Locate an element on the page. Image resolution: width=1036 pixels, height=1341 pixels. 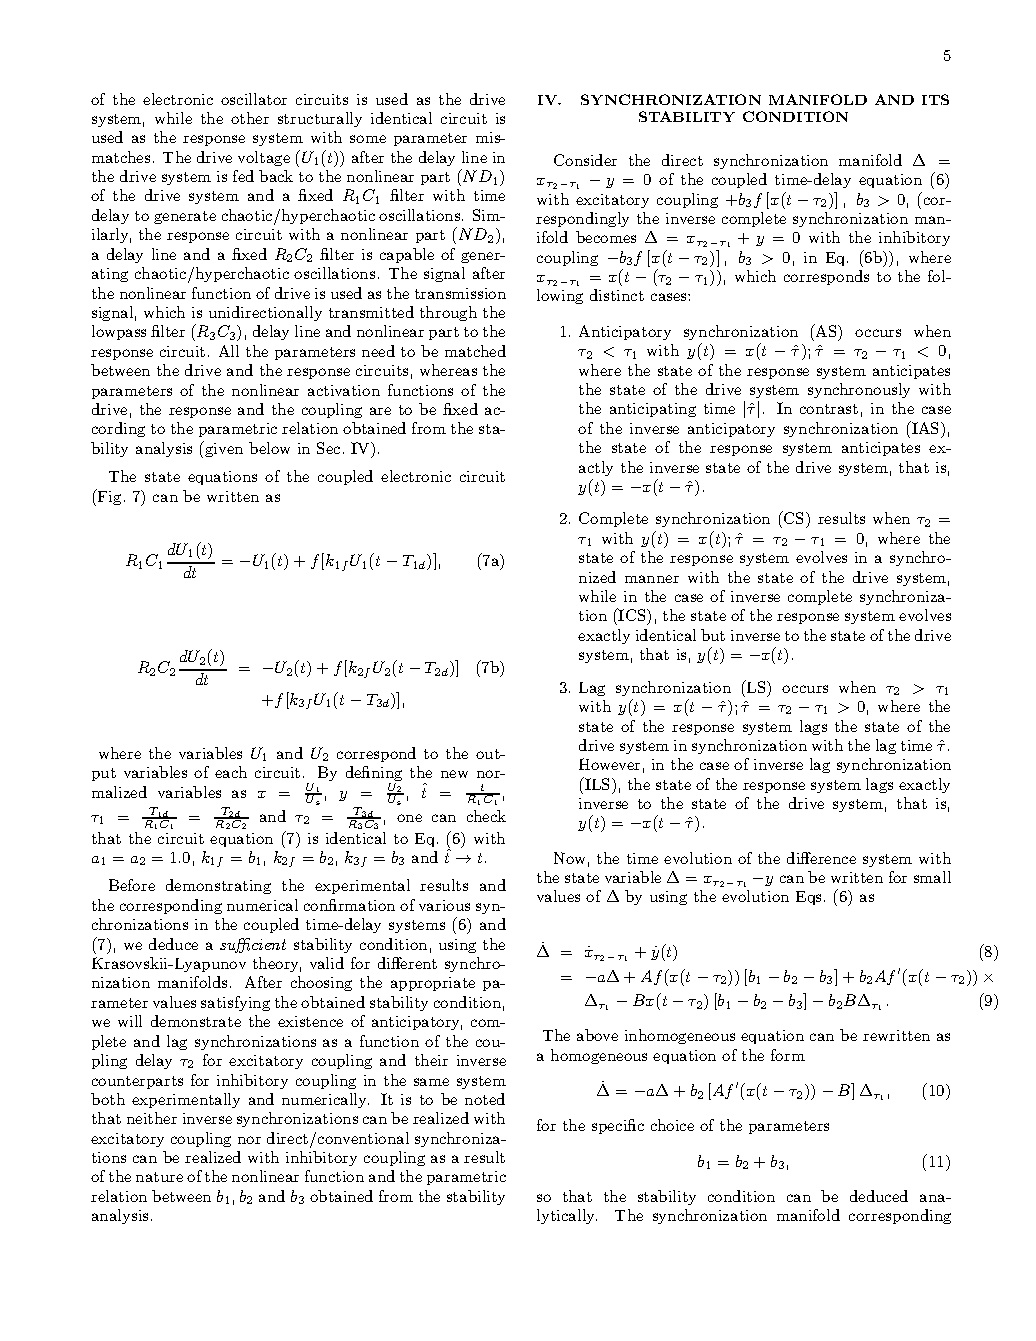
difference is located at coordinates (821, 858).
